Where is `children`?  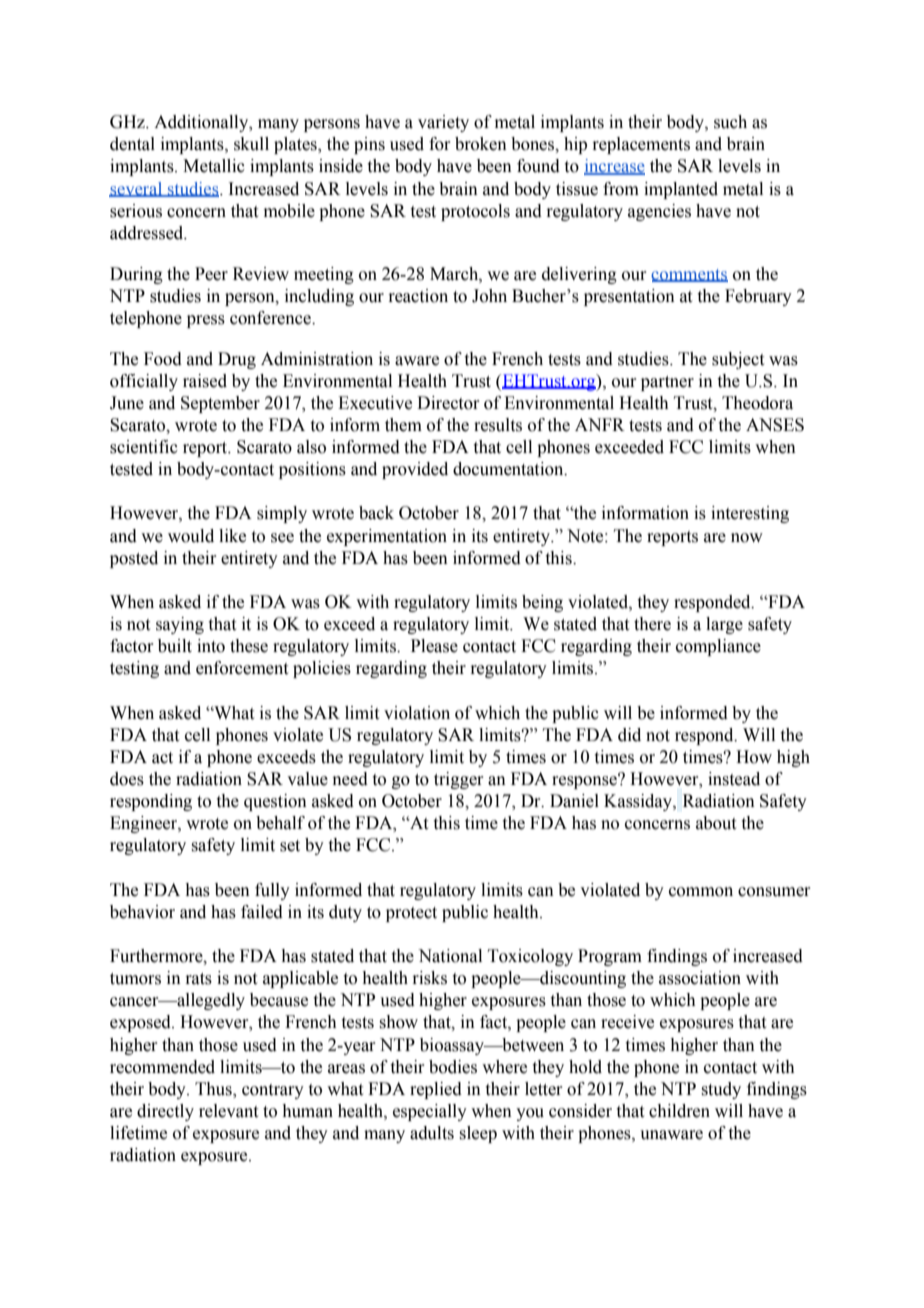
children is located at coordinates (679, 1111).
